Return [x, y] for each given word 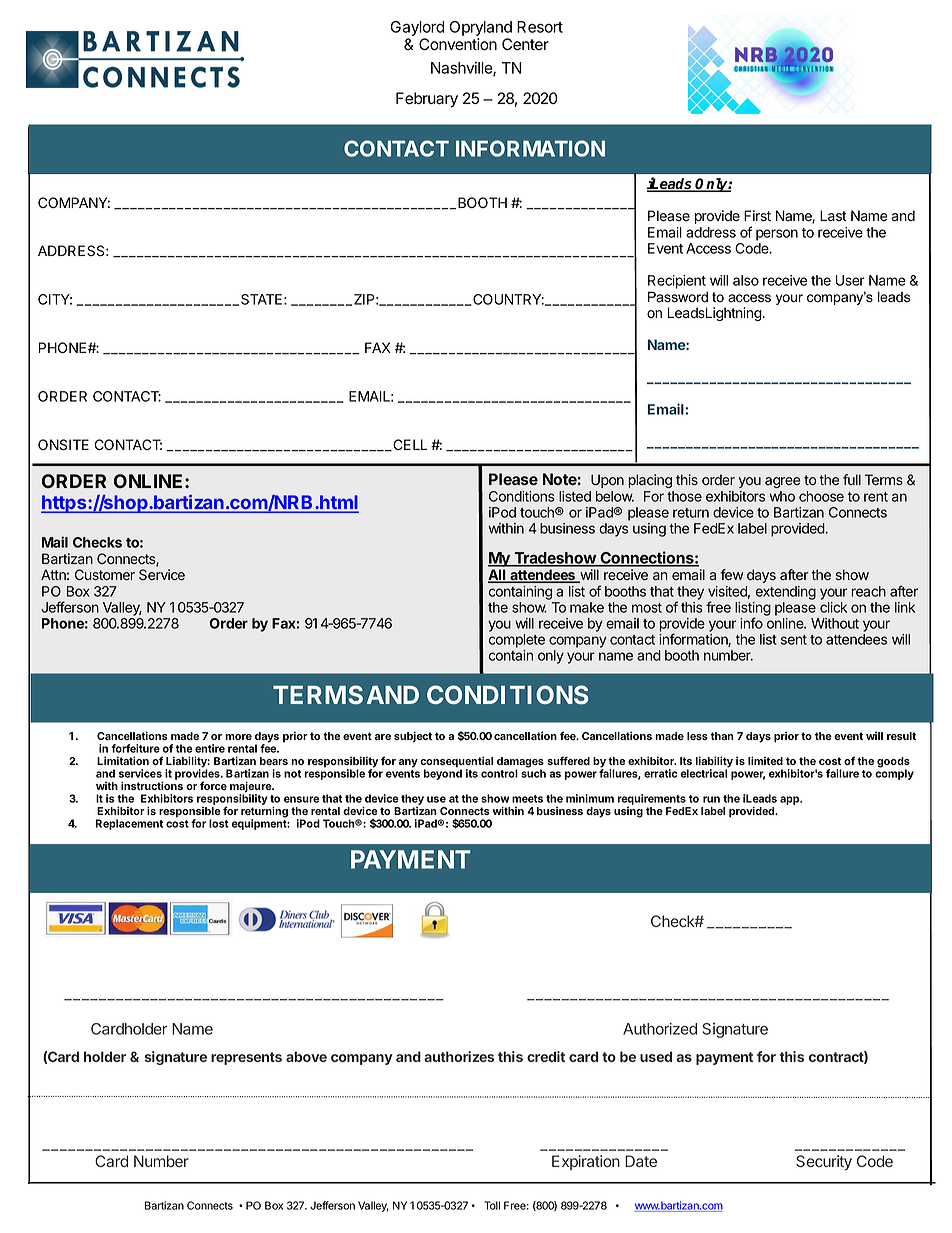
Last [833, 216]
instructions [152, 785]
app [791, 800]
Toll [492, 1205]
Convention [458, 44]
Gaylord [417, 28]
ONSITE [63, 445]
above [306, 1056]
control [499, 773]
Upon [607, 481]
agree [783, 482]
